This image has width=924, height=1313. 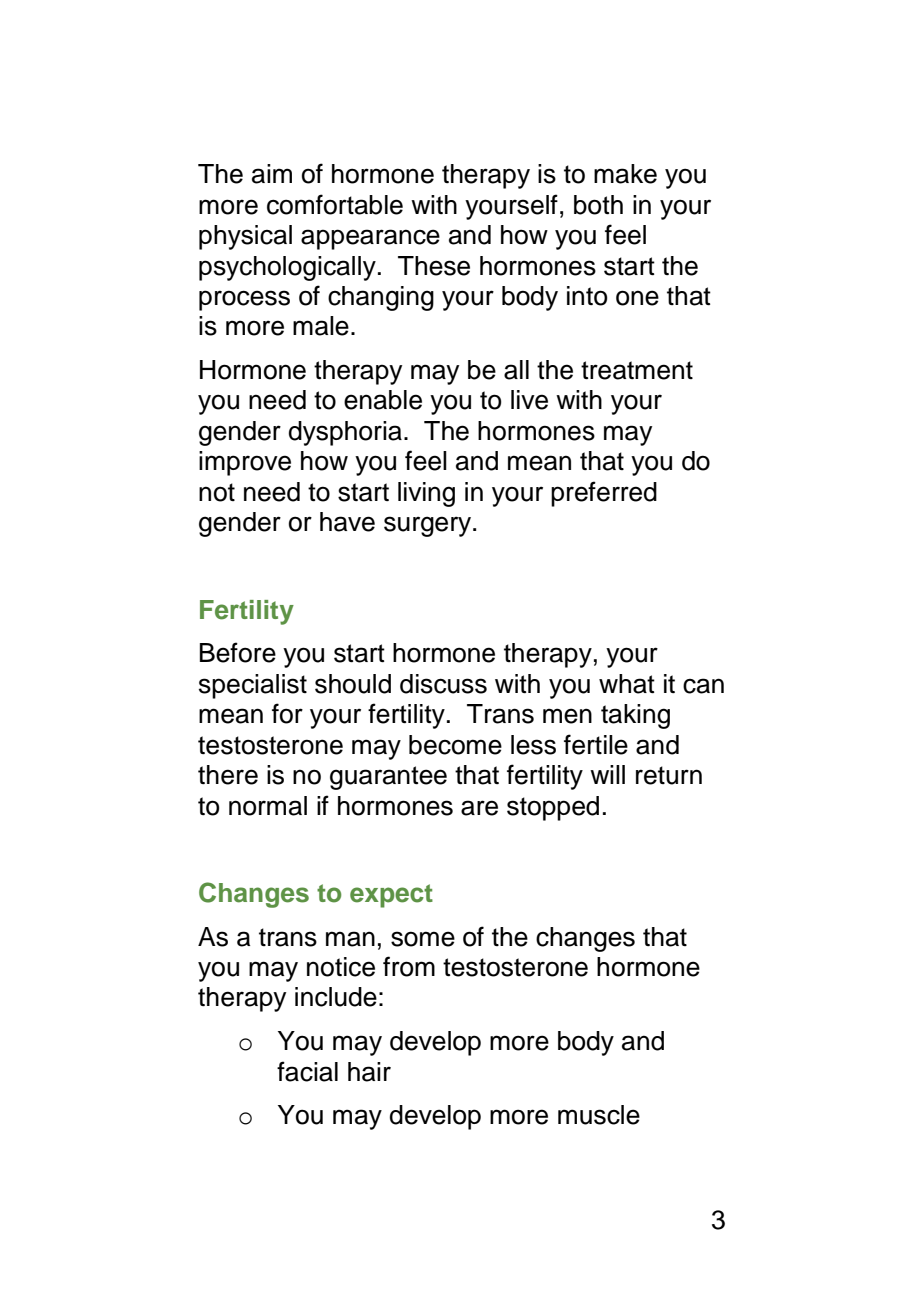 I want to click on preferred, so click(x=604, y=494).
